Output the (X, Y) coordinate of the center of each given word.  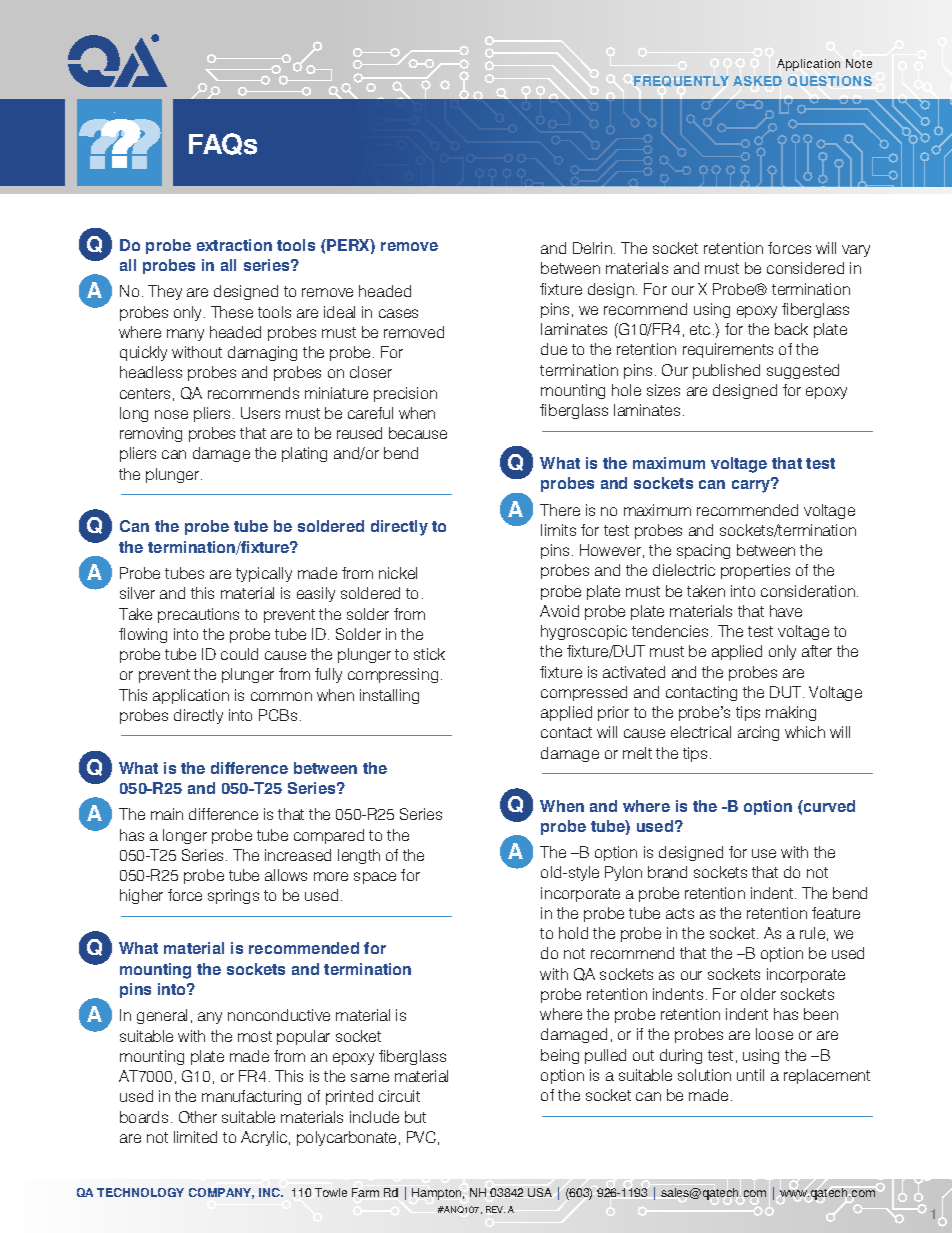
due (554, 349)
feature (836, 913)
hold (573, 933)
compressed (584, 693)
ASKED (757, 81)
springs (233, 896)
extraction (234, 245)
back (791, 329)
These (232, 312)
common (281, 696)
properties (755, 571)
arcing (758, 733)
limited (195, 1137)
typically (264, 574)
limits (558, 530)
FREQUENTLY (681, 81)
